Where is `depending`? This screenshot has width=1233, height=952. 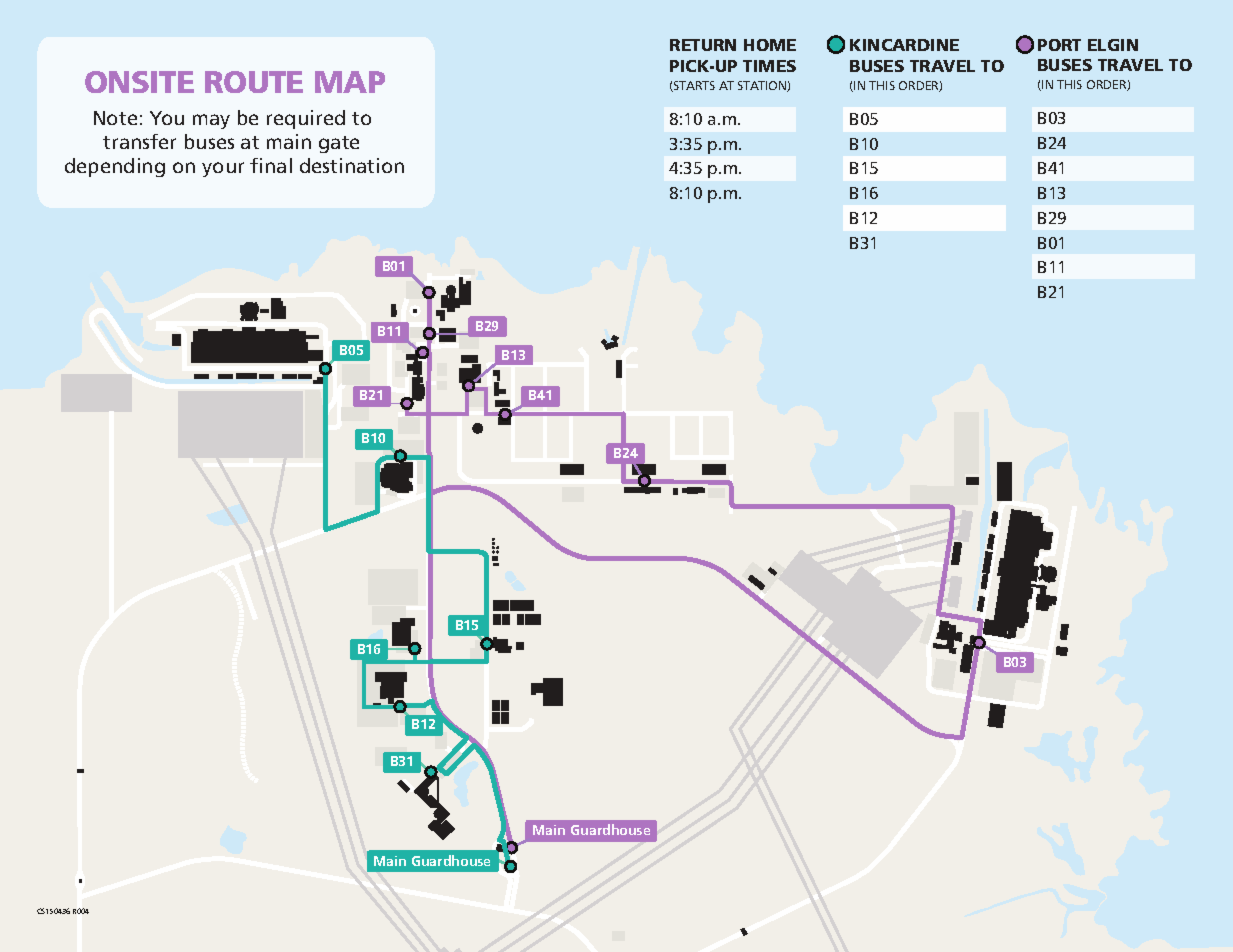 depending is located at coordinates (115, 167).
